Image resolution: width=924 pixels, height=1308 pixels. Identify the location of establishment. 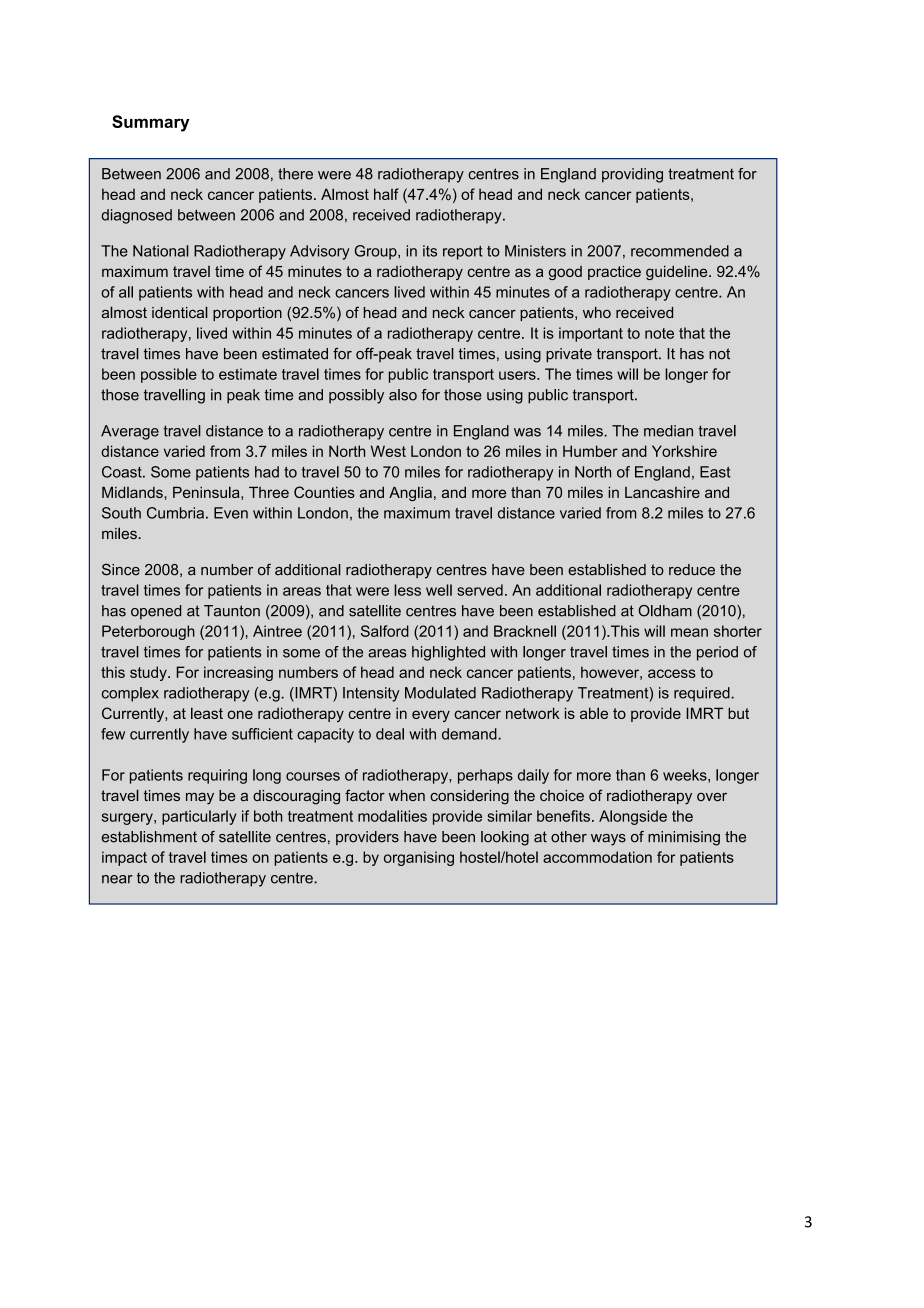
(149, 837).
